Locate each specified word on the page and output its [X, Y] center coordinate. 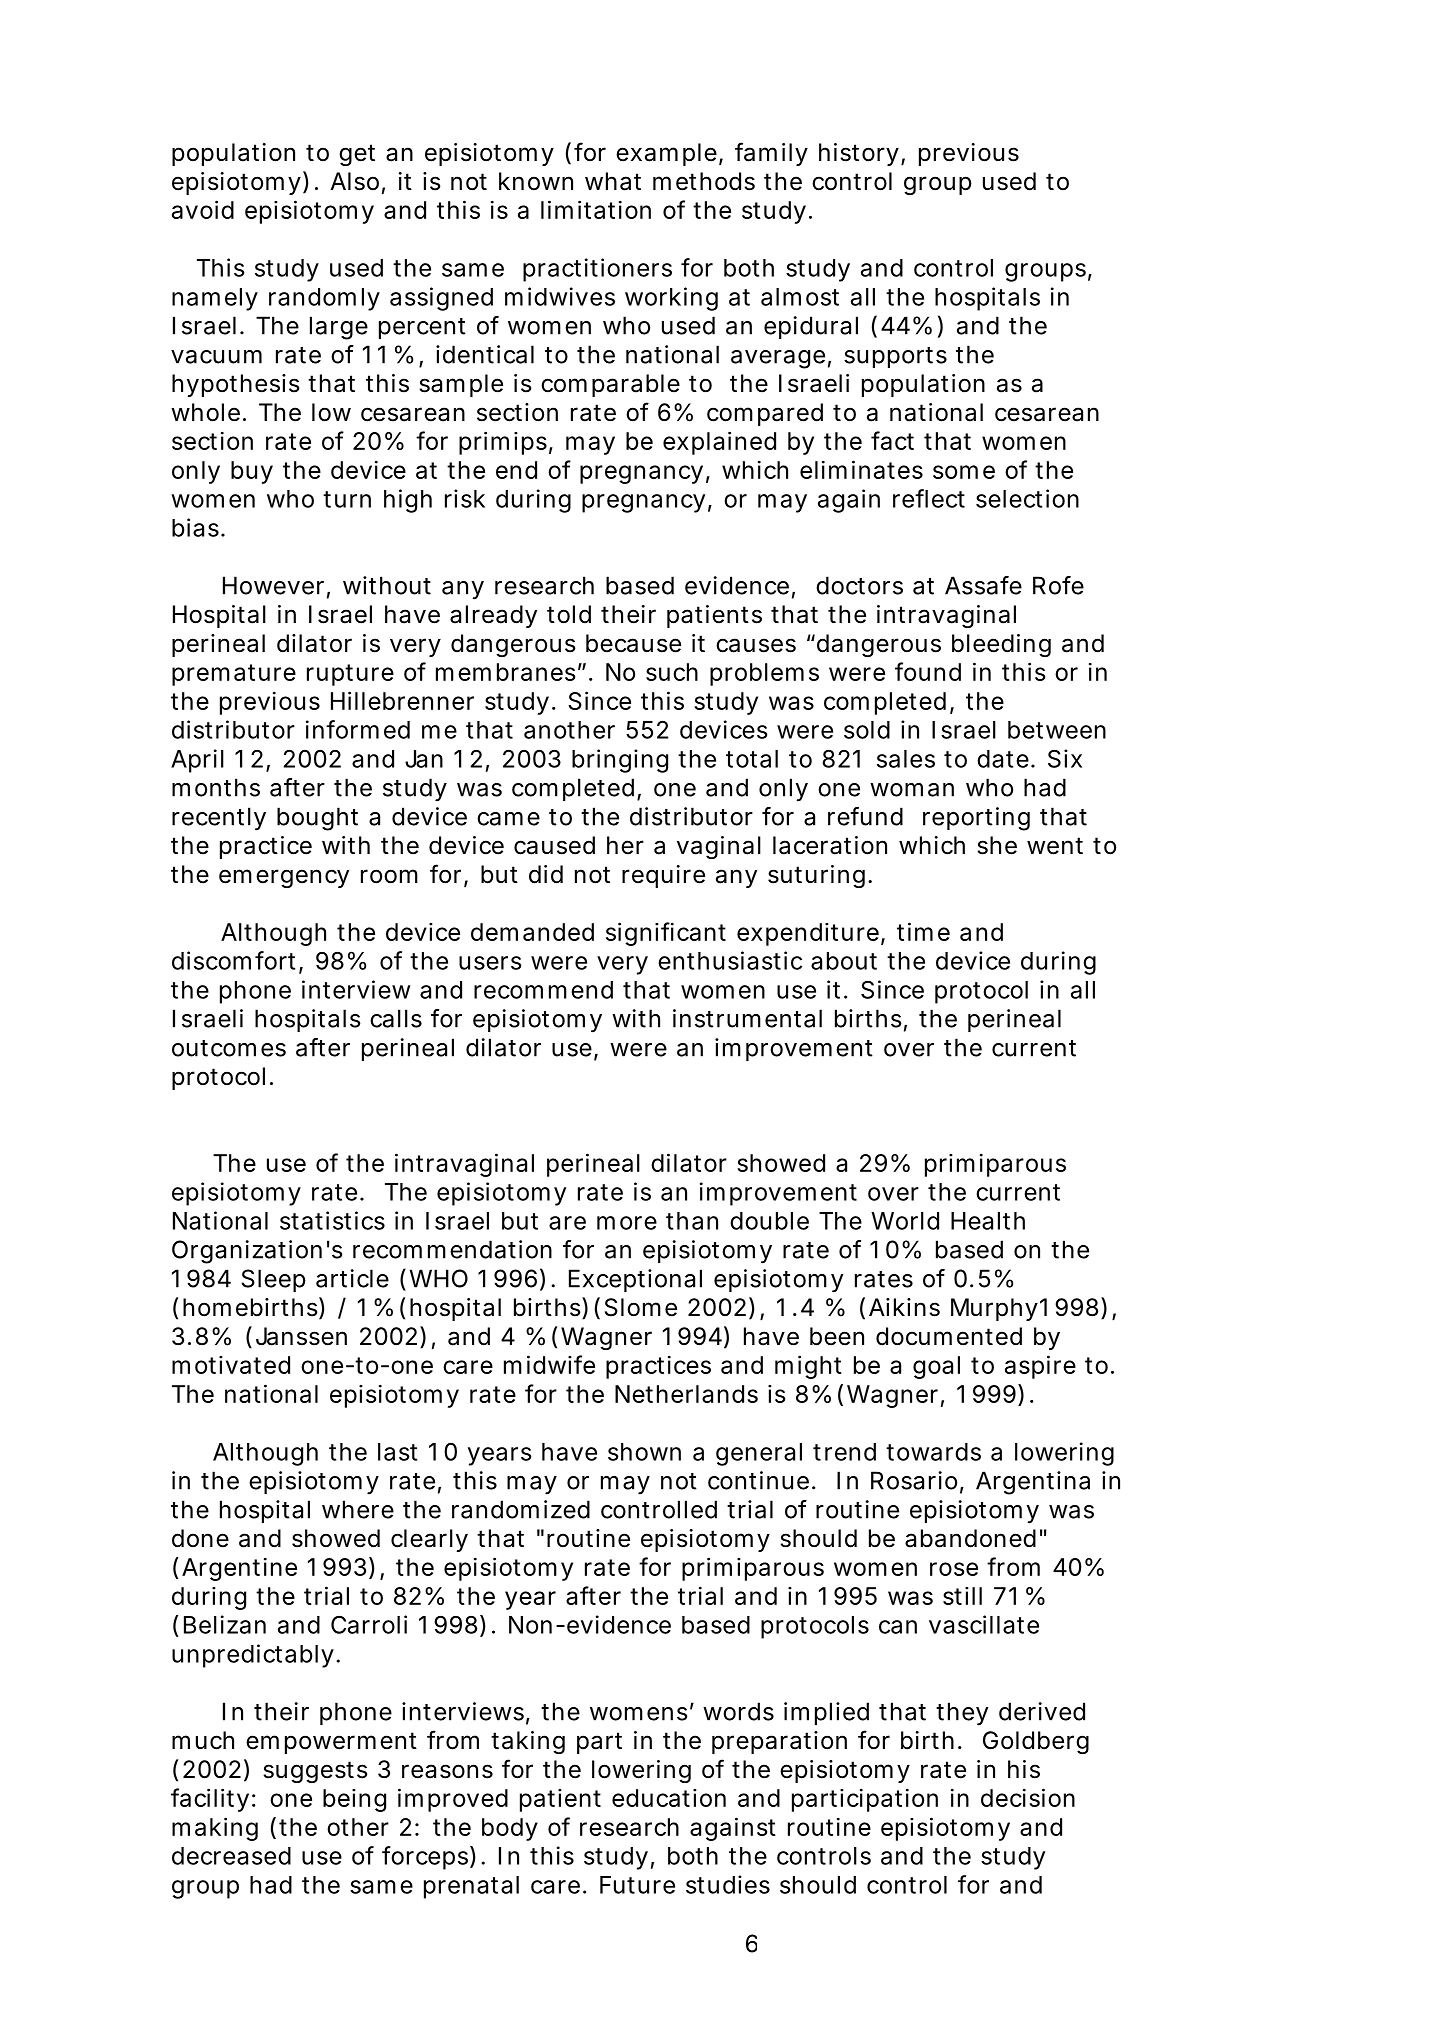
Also [354, 181]
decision [1028, 1797]
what [613, 181]
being [354, 1800]
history [859, 154]
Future [637, 1885]
